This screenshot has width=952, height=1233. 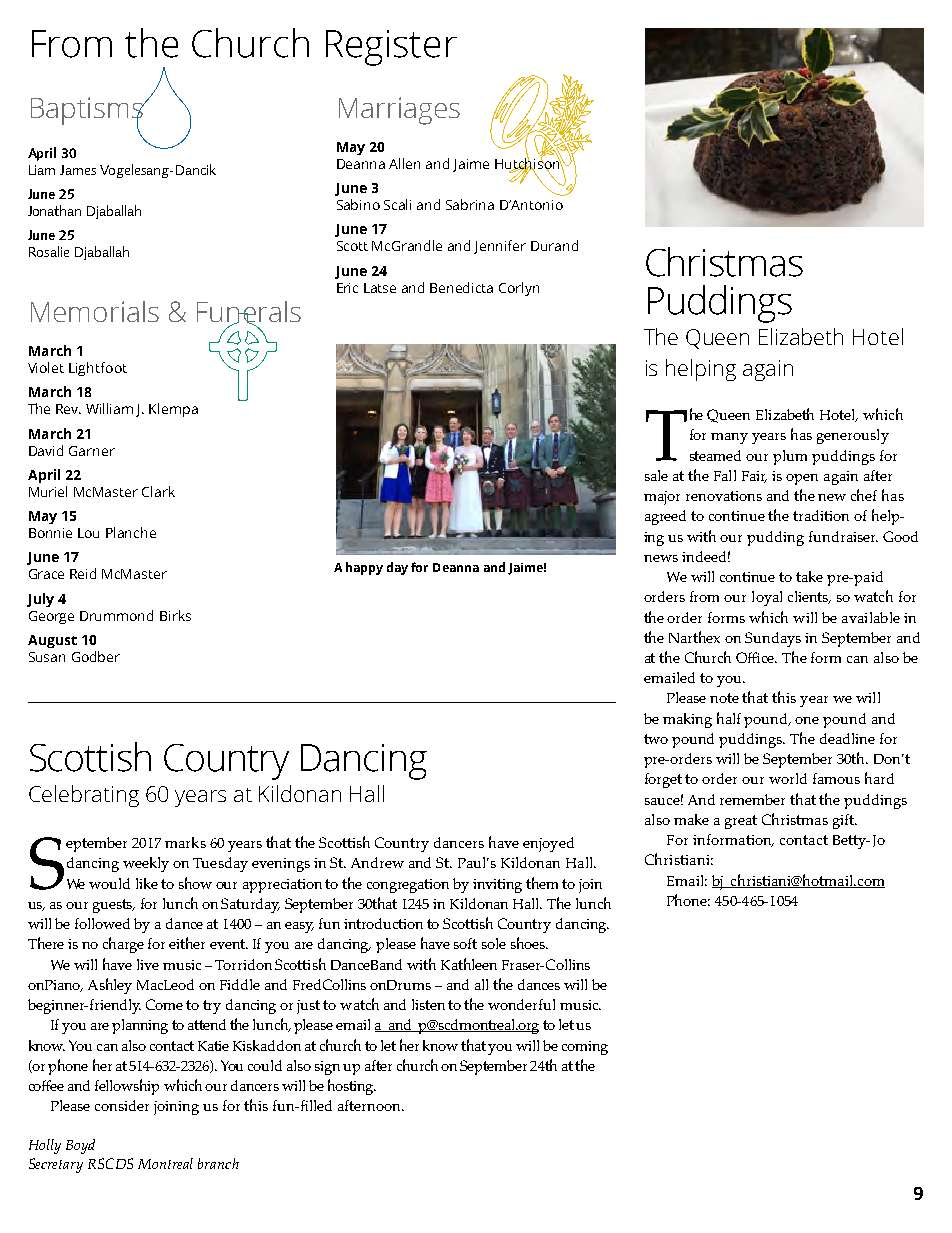 I want to click on generously, so click(x=853, y=436).
